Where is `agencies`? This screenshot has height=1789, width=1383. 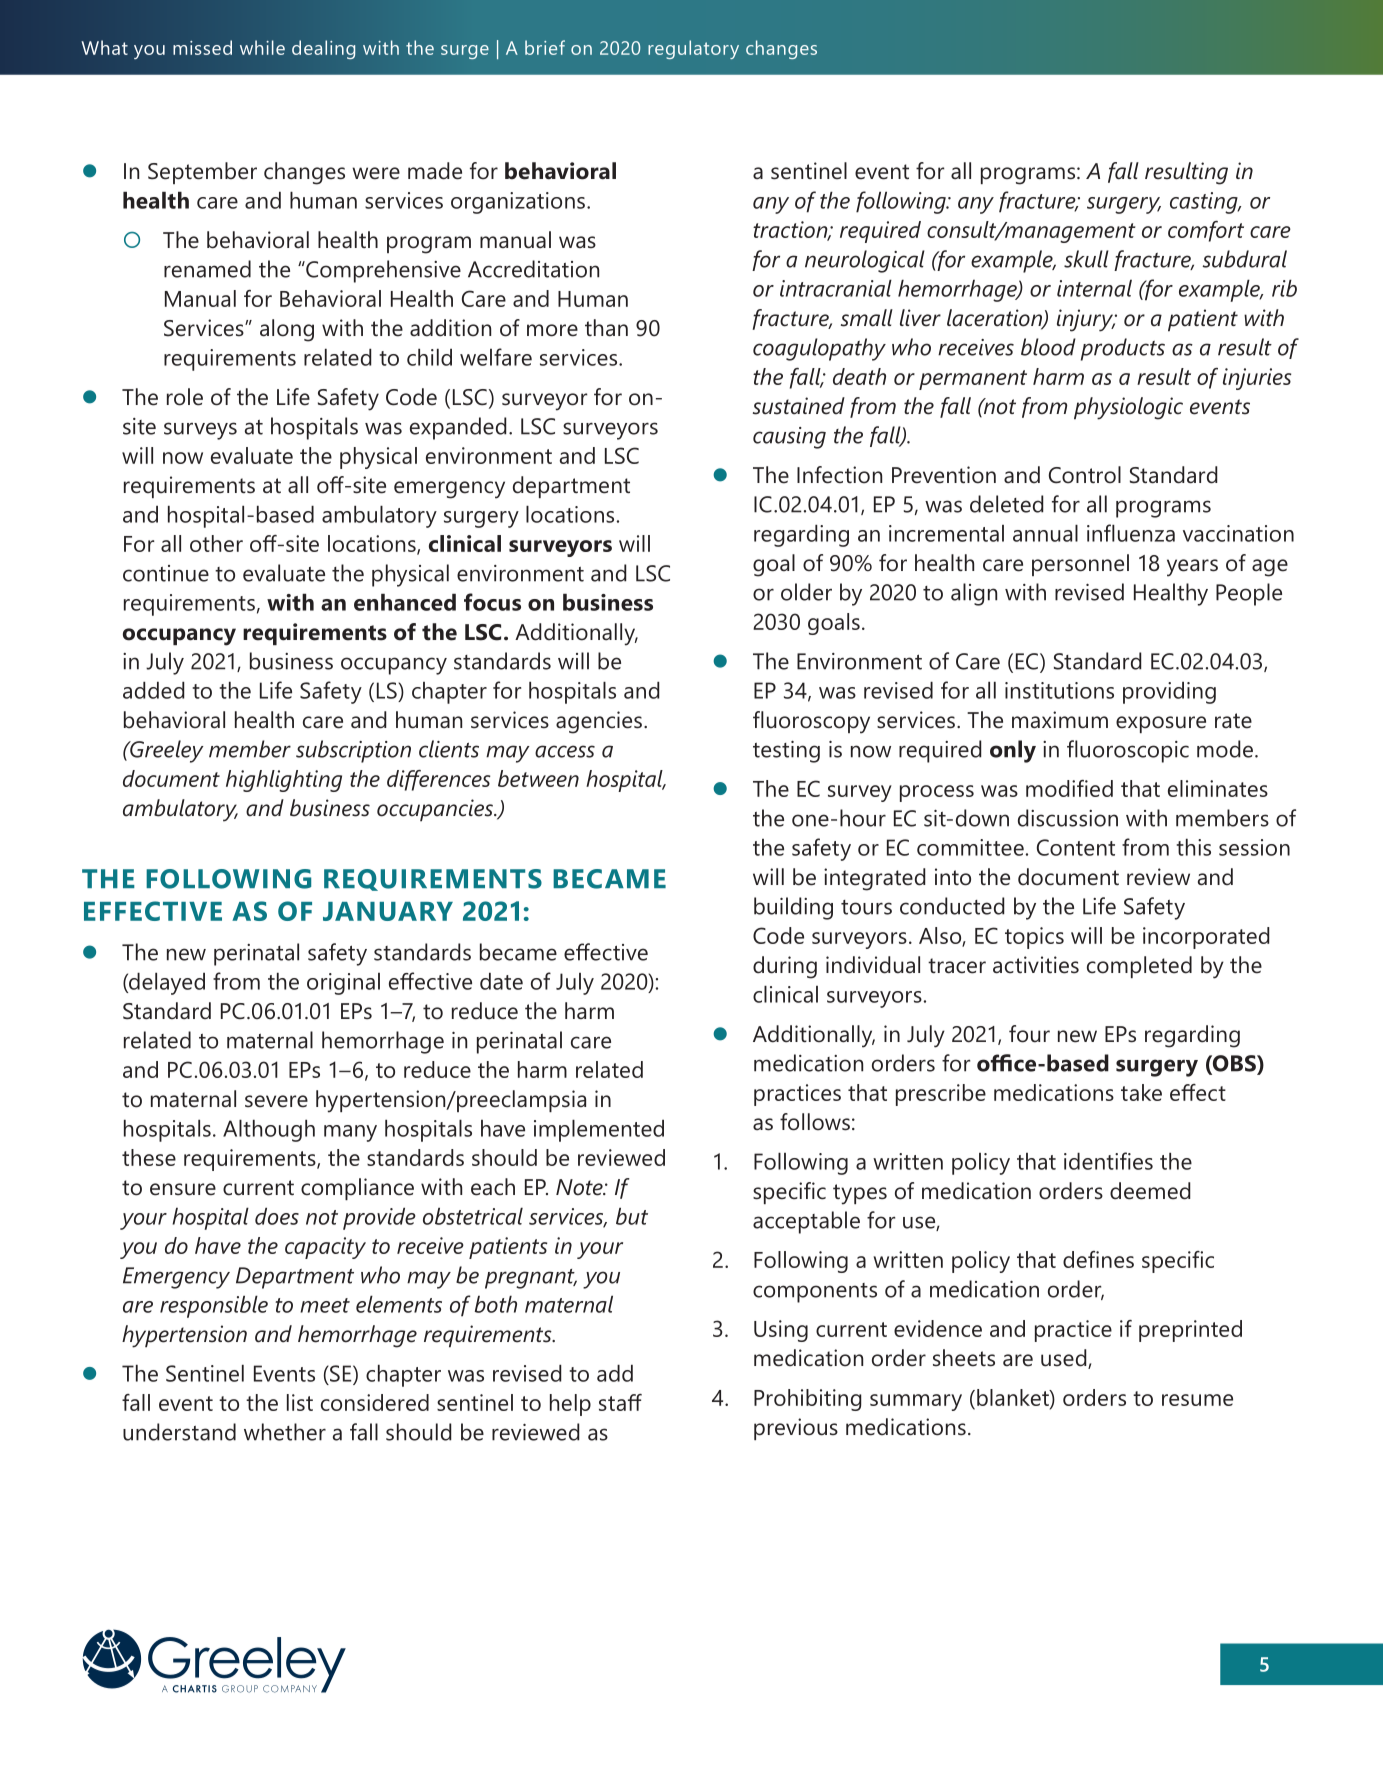
agencies is located at coordinates (599, 722).
